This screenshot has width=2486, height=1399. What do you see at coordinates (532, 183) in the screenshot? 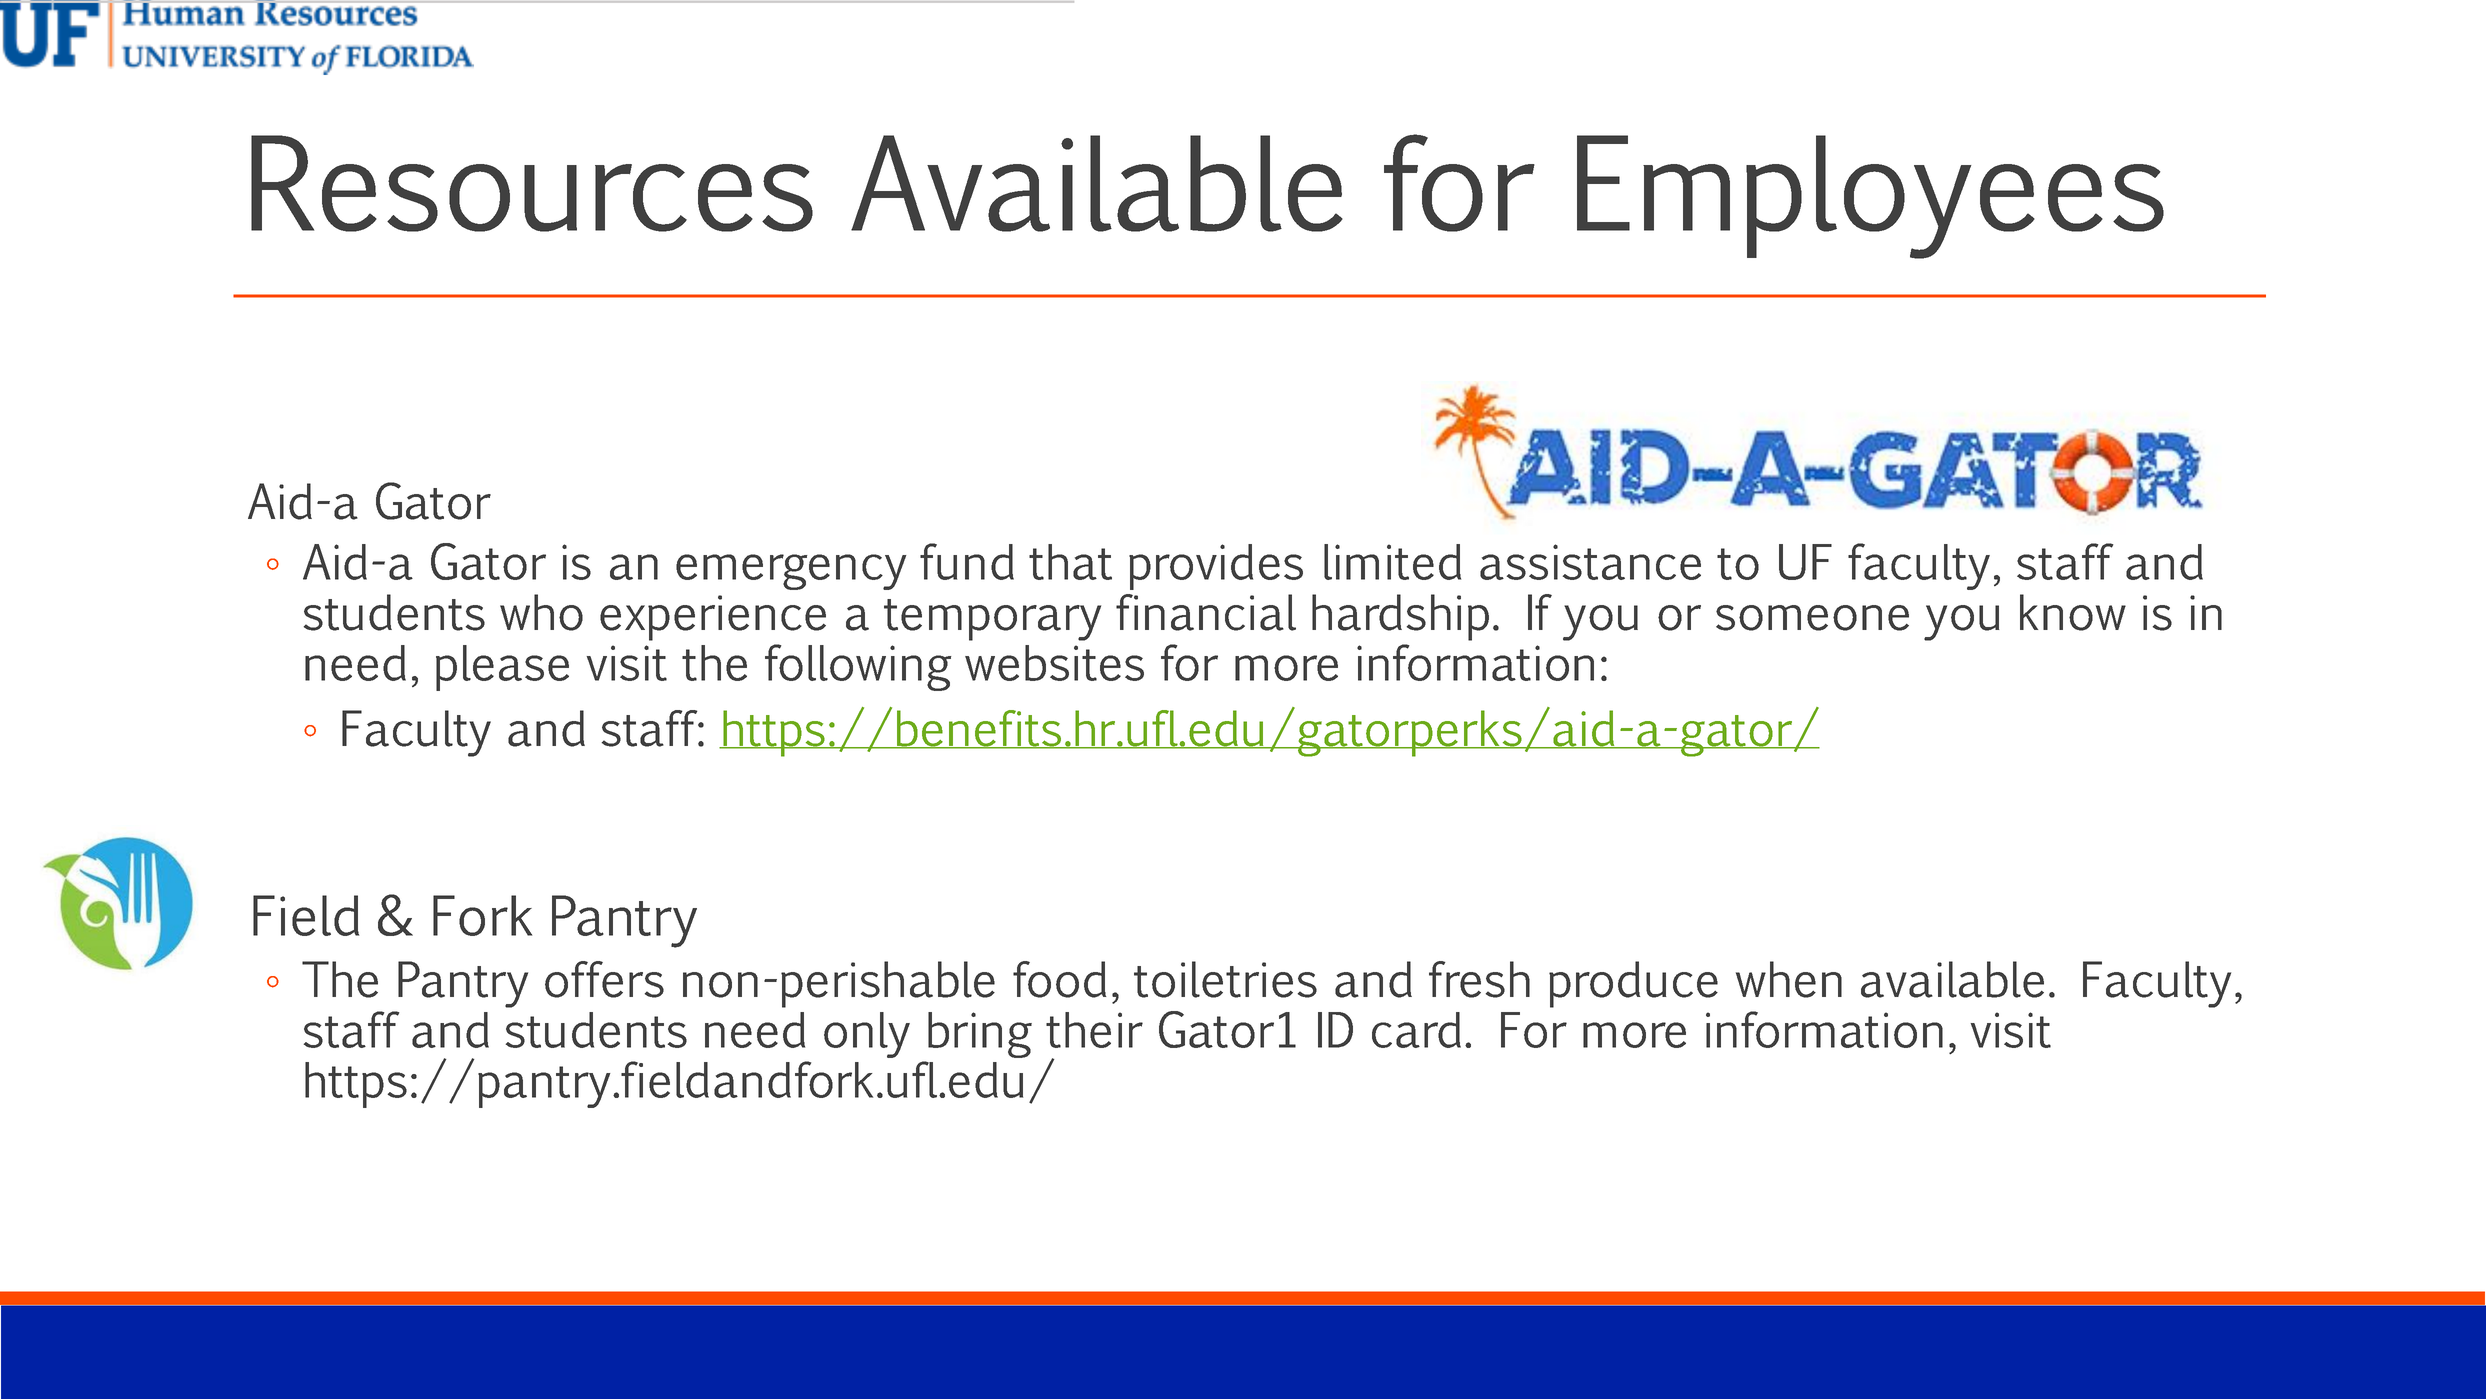
I see `Resources` at bounding box center [532, 183].
